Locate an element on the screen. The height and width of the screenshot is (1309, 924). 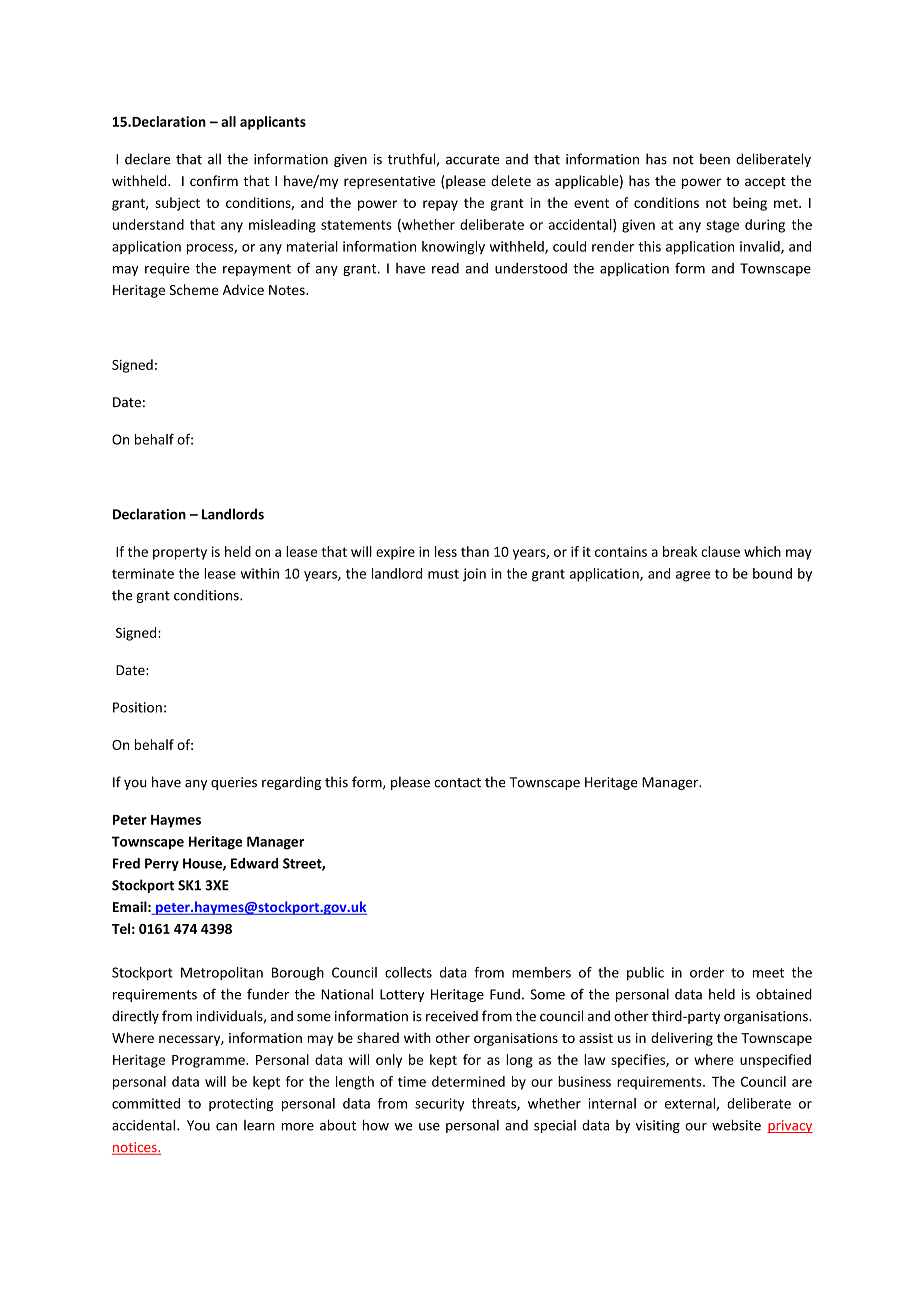
clause is located at coordinates (720, 551).
